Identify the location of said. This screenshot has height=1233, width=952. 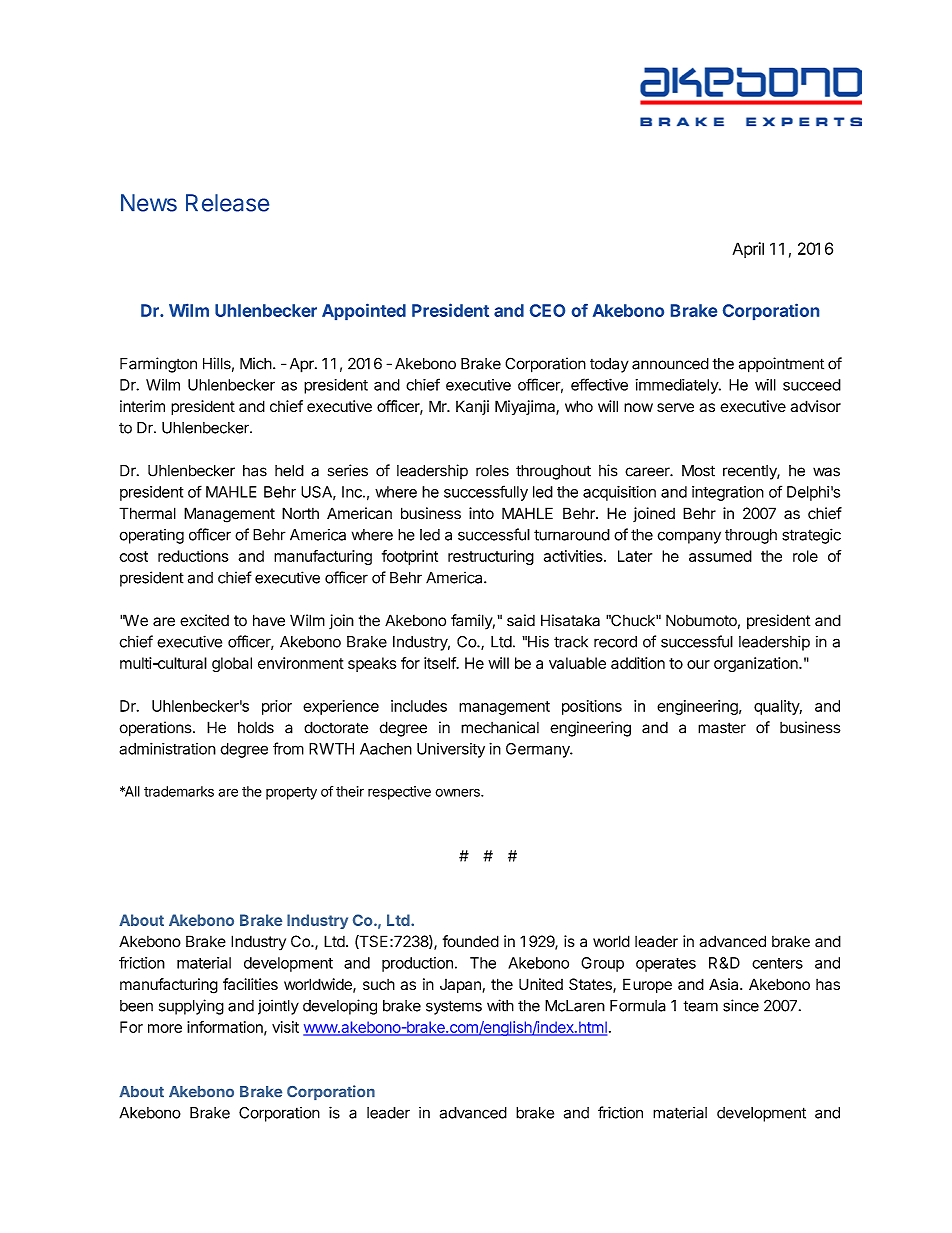
(521, 620).
